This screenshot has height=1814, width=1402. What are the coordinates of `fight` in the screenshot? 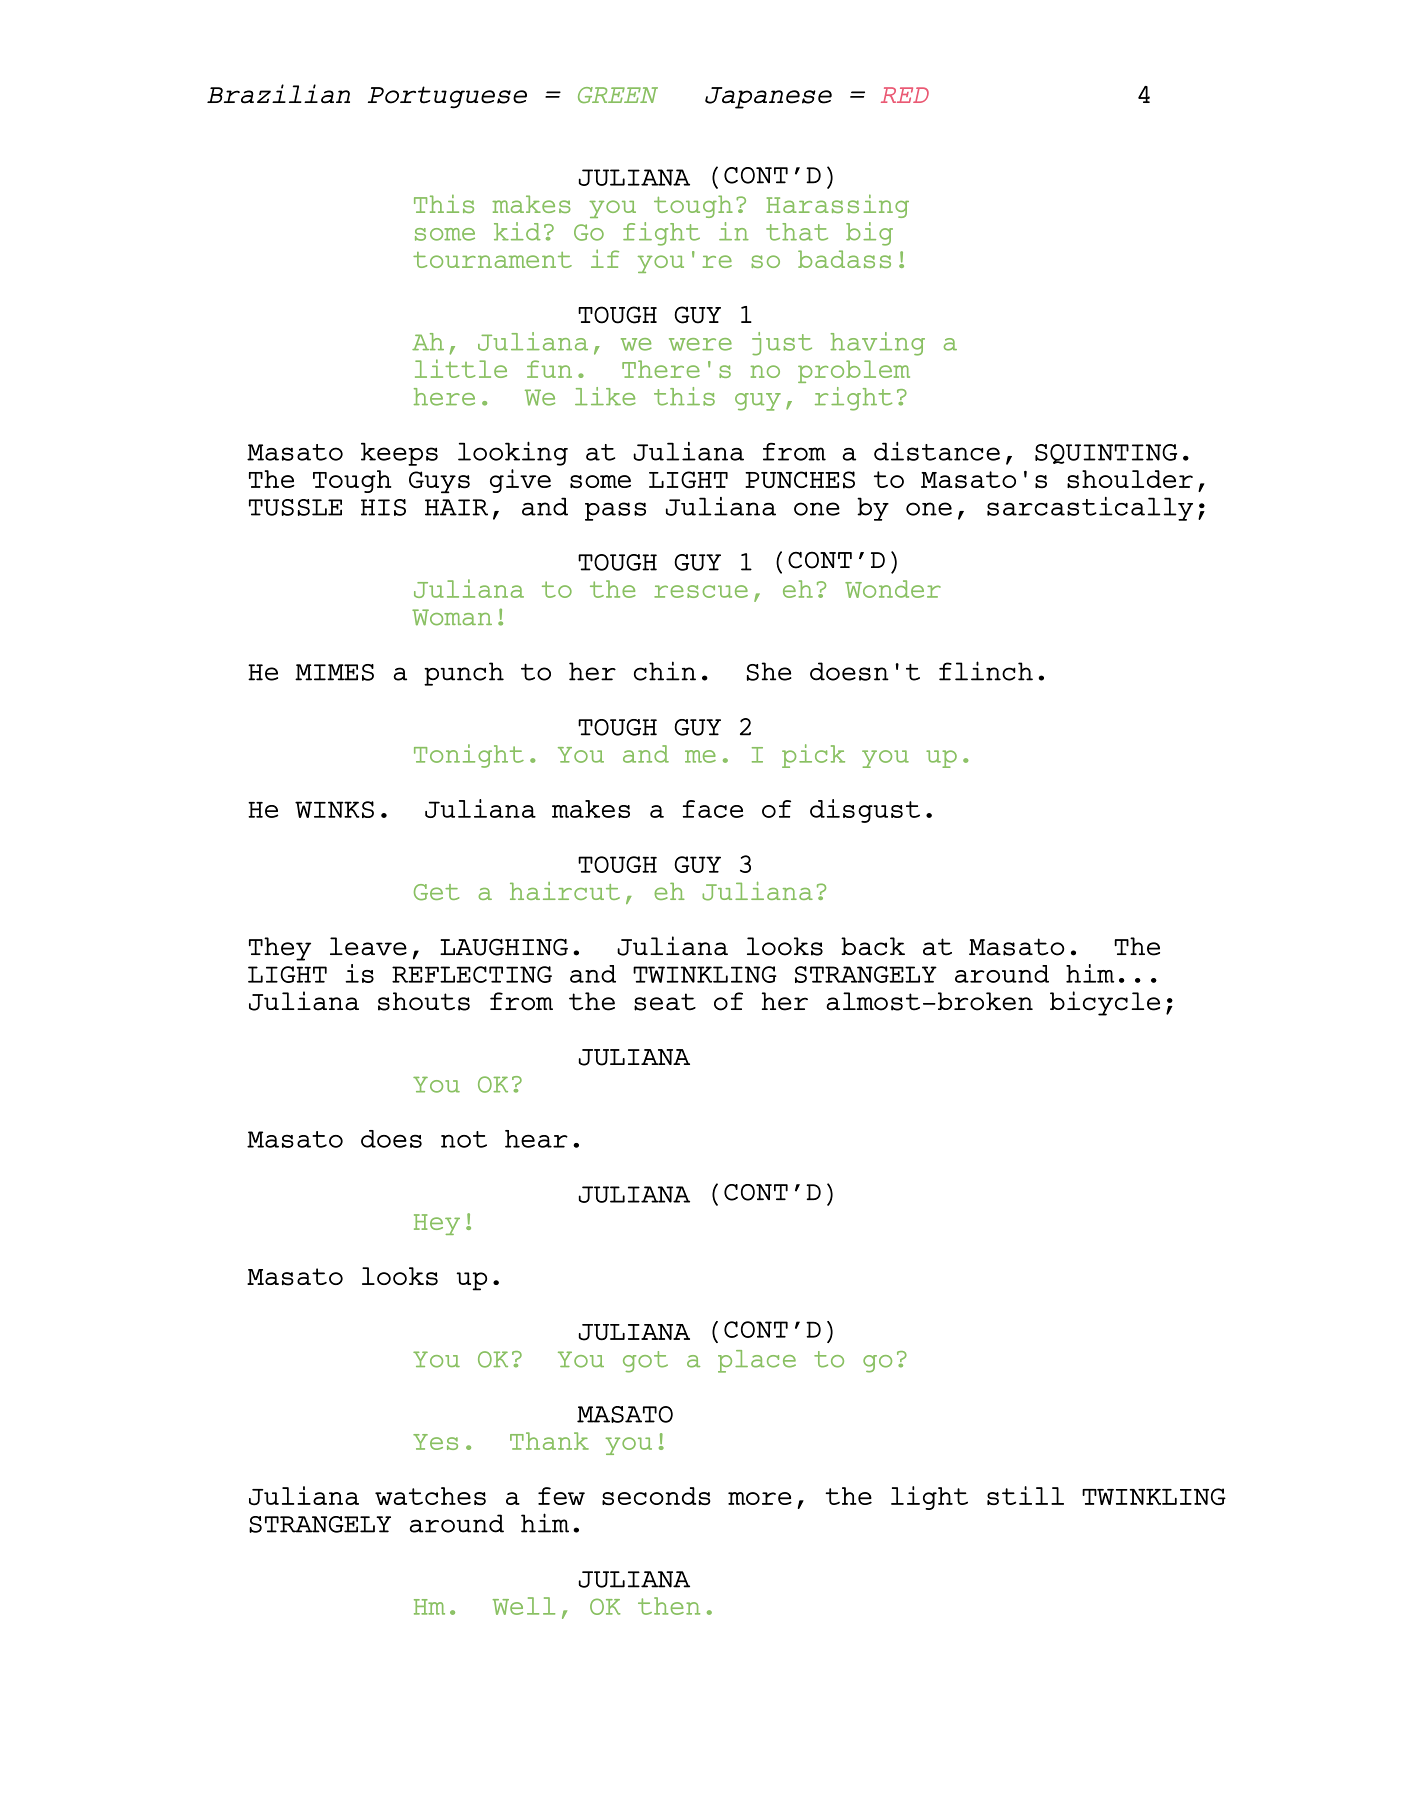 It's located at (661, 234).
